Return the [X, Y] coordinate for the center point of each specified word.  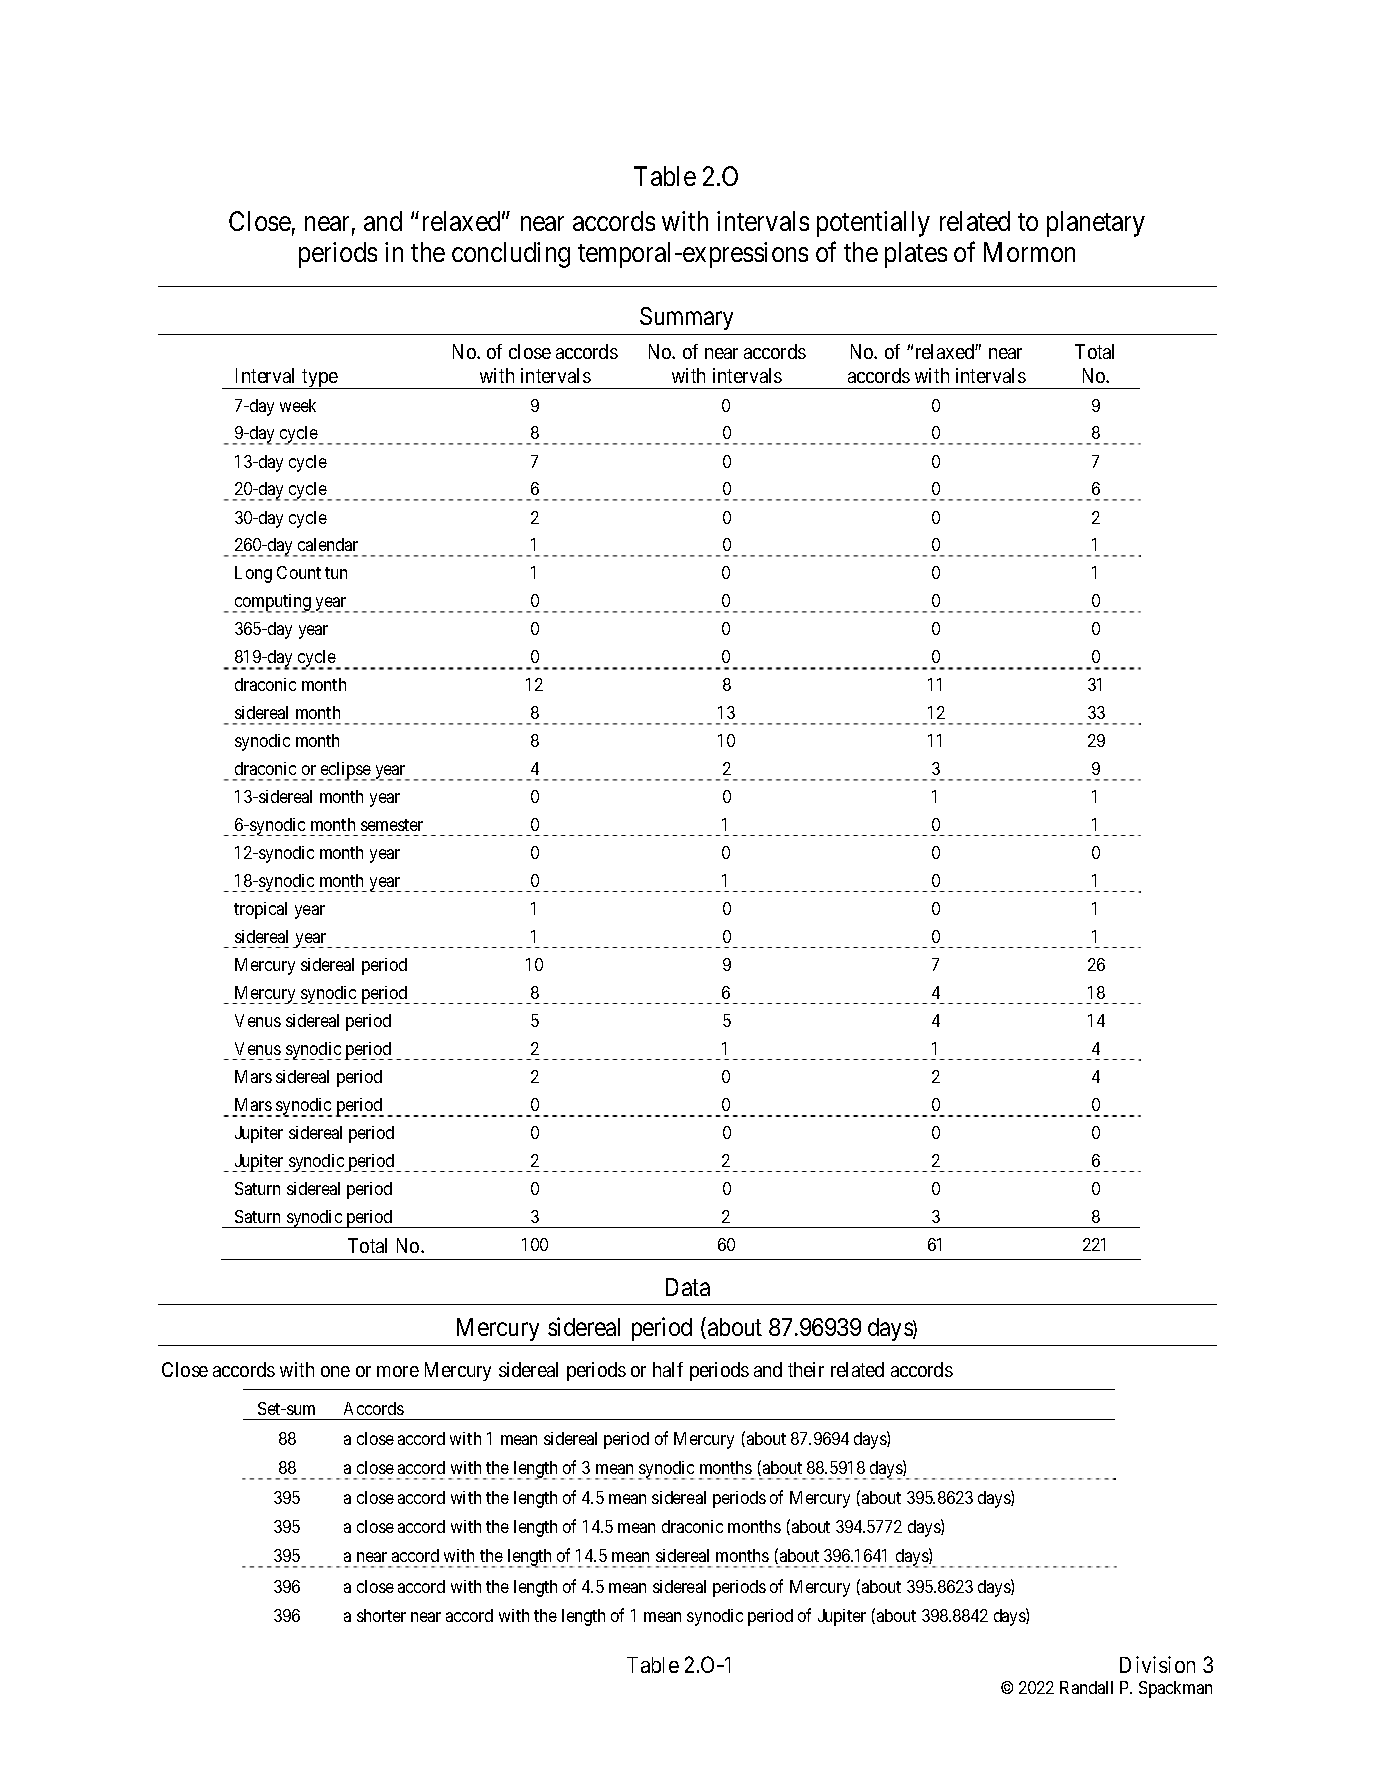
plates [916, 255]
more [398, 1371]
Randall [1086, 1687]
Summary [686, 318]
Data [688, 1287]
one [335, 1371]
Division [1157, 1664]
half [668, 1369]
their [806, 1369]
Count [299, 572]
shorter [381, 1615]
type [319, 379]
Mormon [1029, 252]
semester [392, 825]
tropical [260, 910]
